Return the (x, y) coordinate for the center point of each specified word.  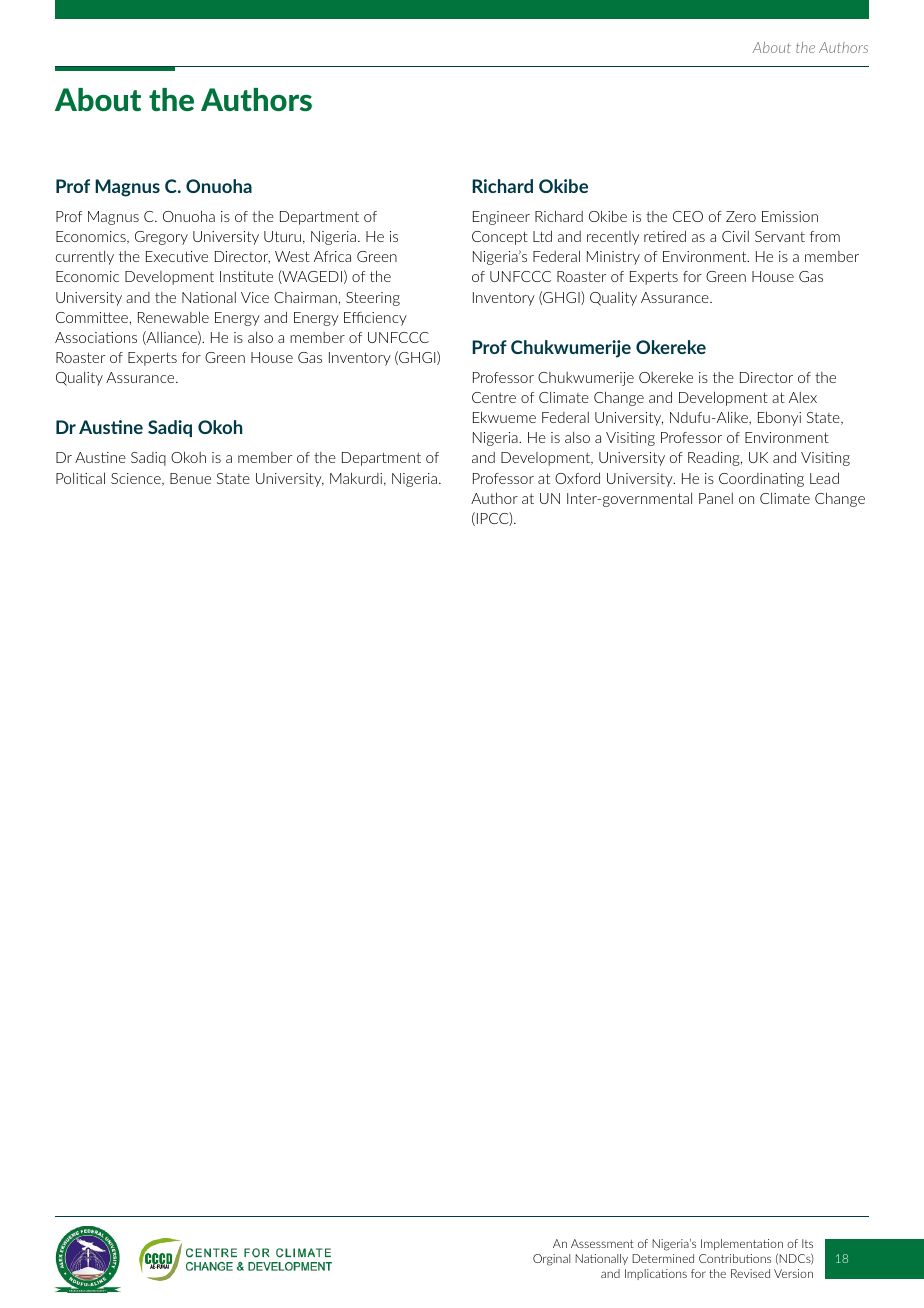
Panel (716, 498)
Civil (735, 236)
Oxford (577, 478)
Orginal (551, 1260)
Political (80, 478)
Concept (500, 238)
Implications (656, 1274)
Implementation (742, 1244)
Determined (663, 1258)
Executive (177, 256)
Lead (824, 478)
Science (137, 479)
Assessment (602, 1243)
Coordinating (761, 480)
